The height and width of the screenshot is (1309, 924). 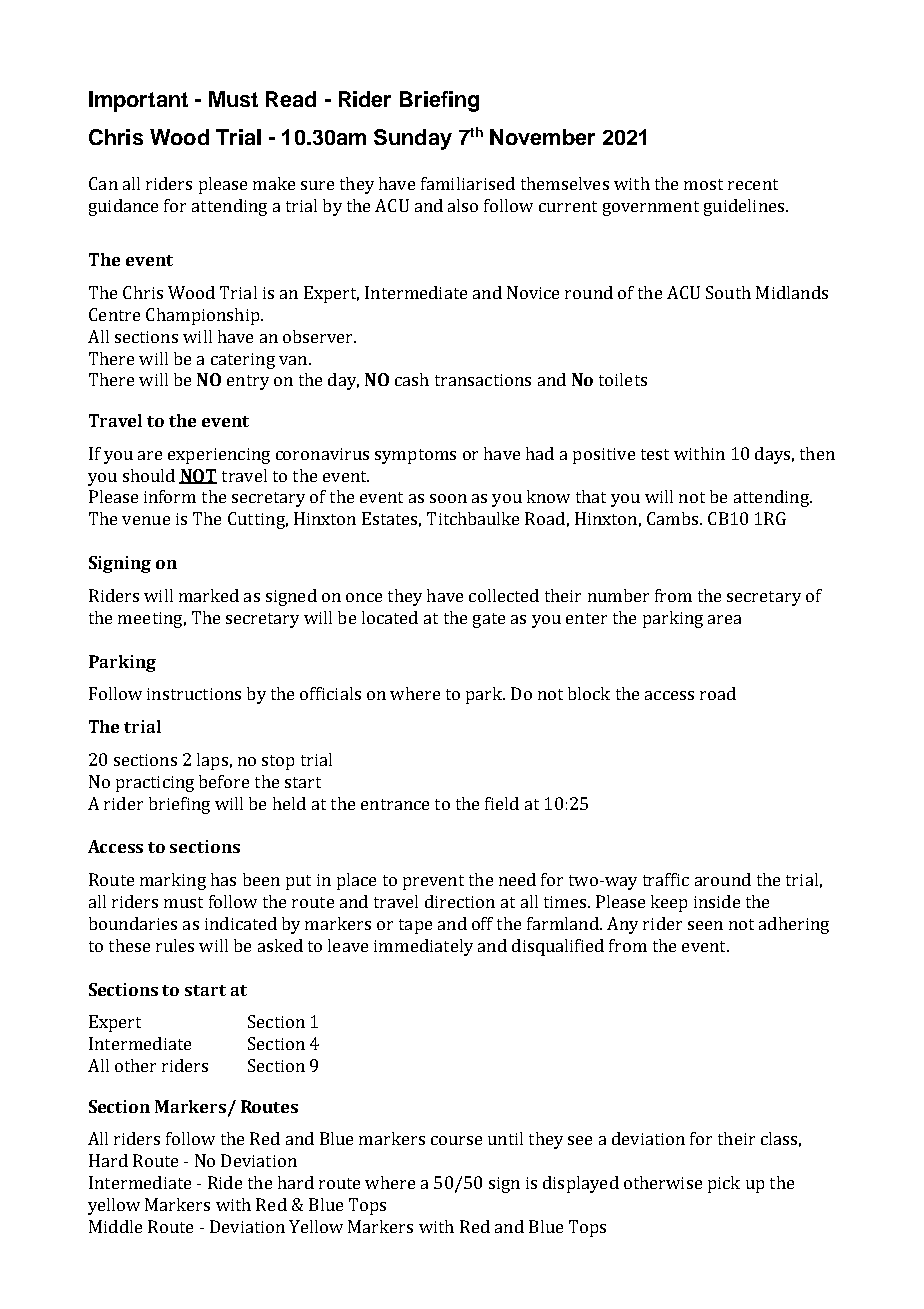 I want to click on pick, so click(x=724, y=1184).
